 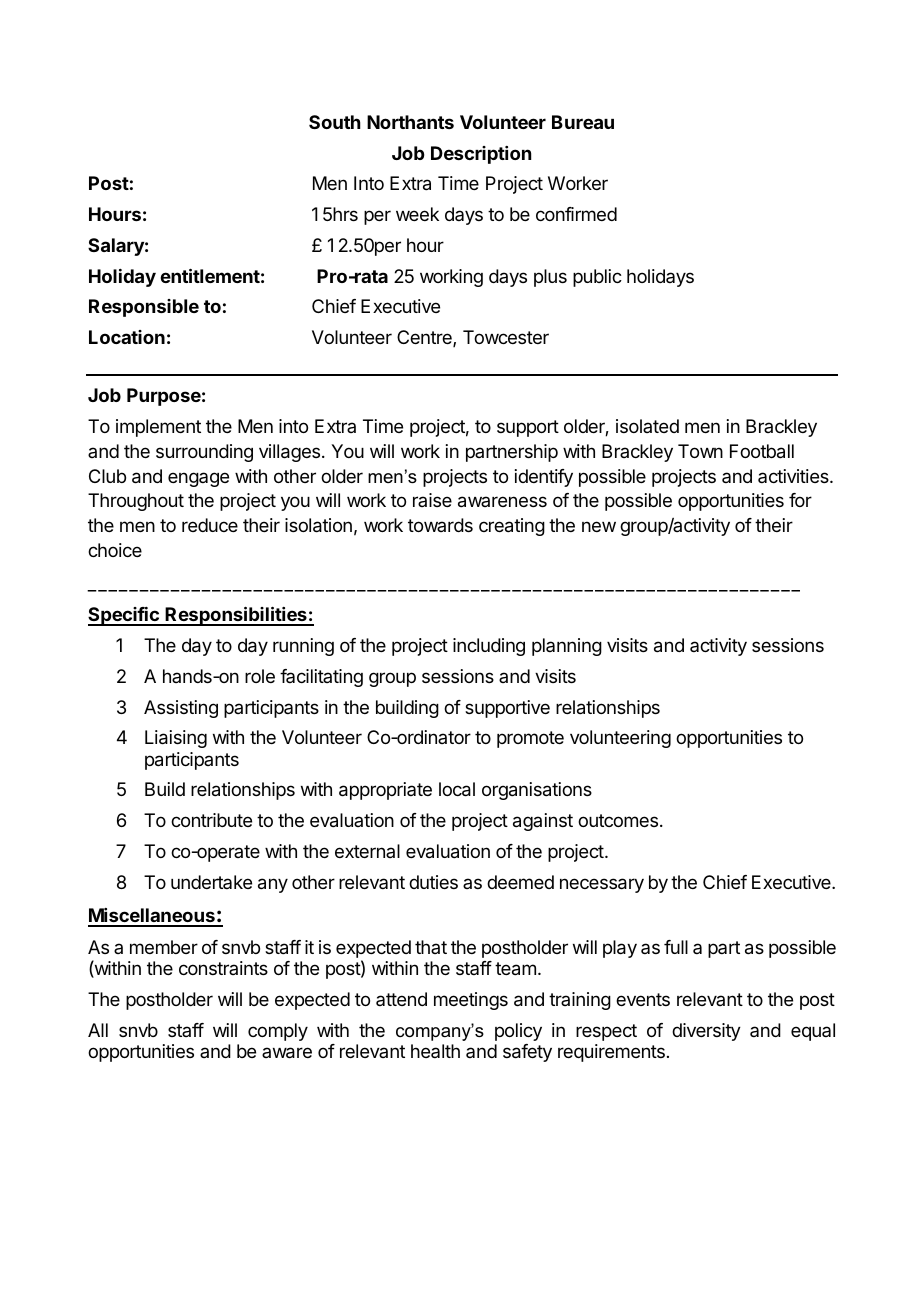 What do you see at coordinates (583, 122) in the document?
I see `Bureau` at bounding box center [583, 122].
